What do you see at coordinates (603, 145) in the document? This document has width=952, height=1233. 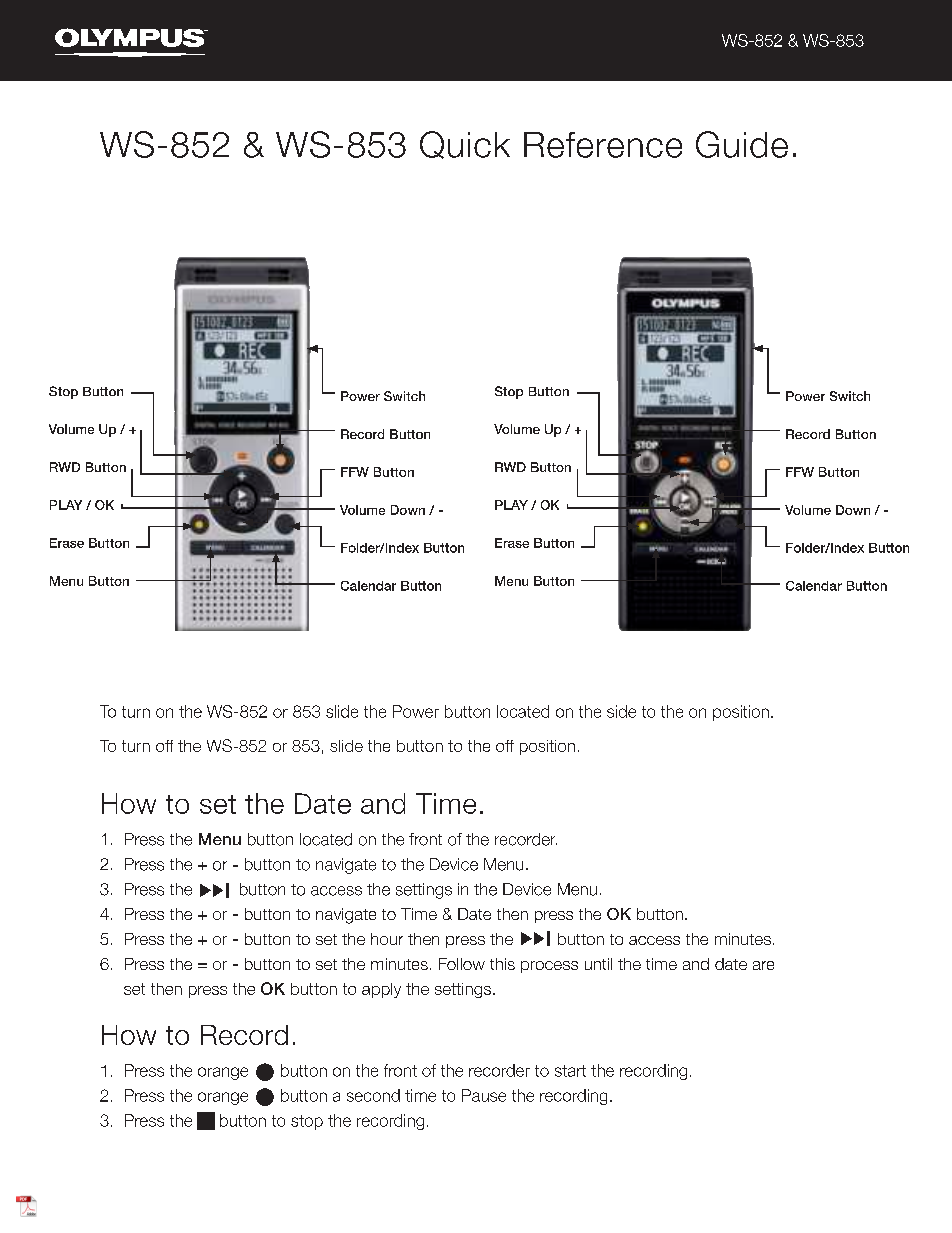 I see `Reference` at bounding box center [603, 145].
